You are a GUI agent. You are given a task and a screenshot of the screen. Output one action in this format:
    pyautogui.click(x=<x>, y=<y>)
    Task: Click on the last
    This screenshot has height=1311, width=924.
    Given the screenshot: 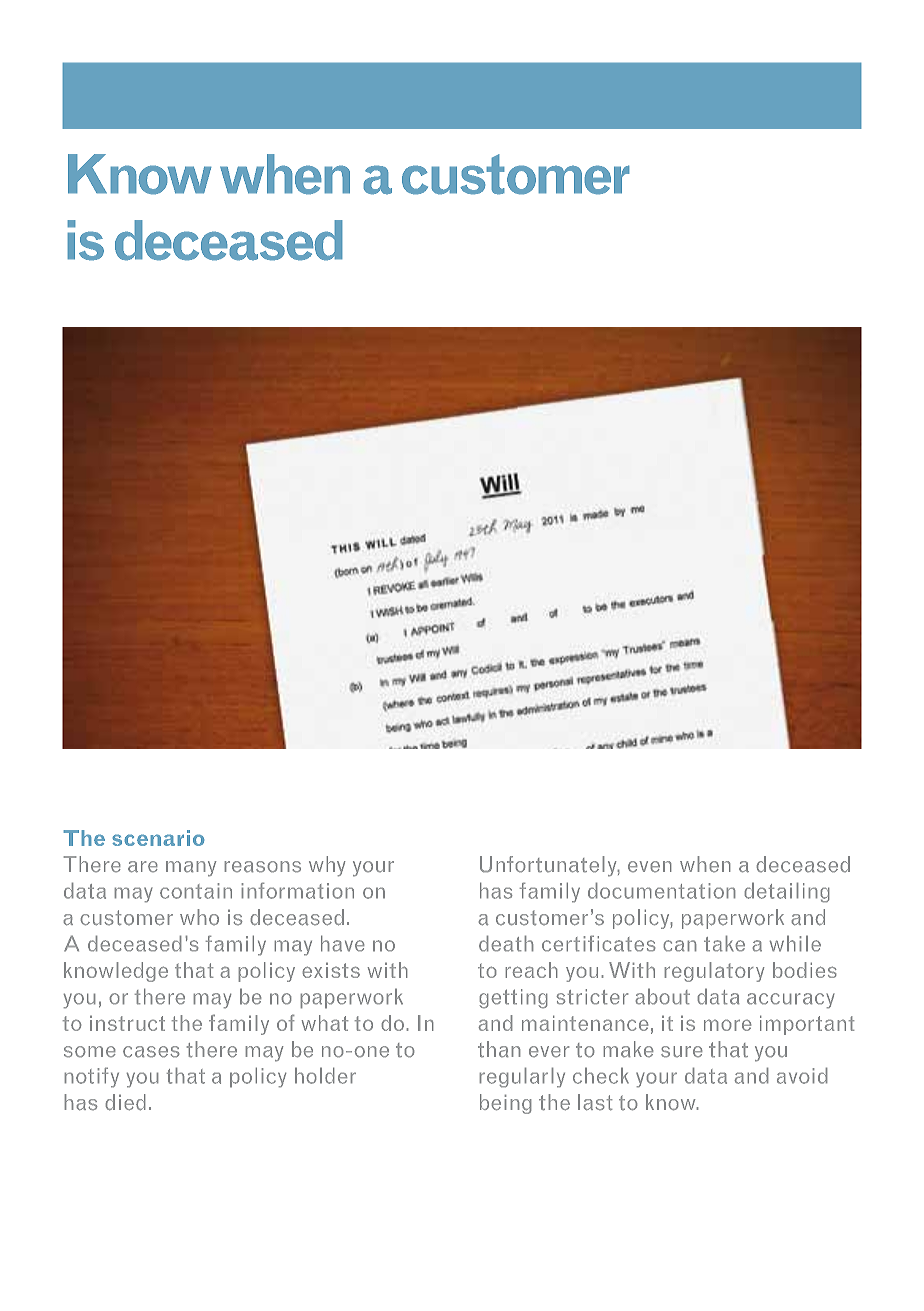 What is the action you would take?
    pyautogui.click(x=595, y=1102)
